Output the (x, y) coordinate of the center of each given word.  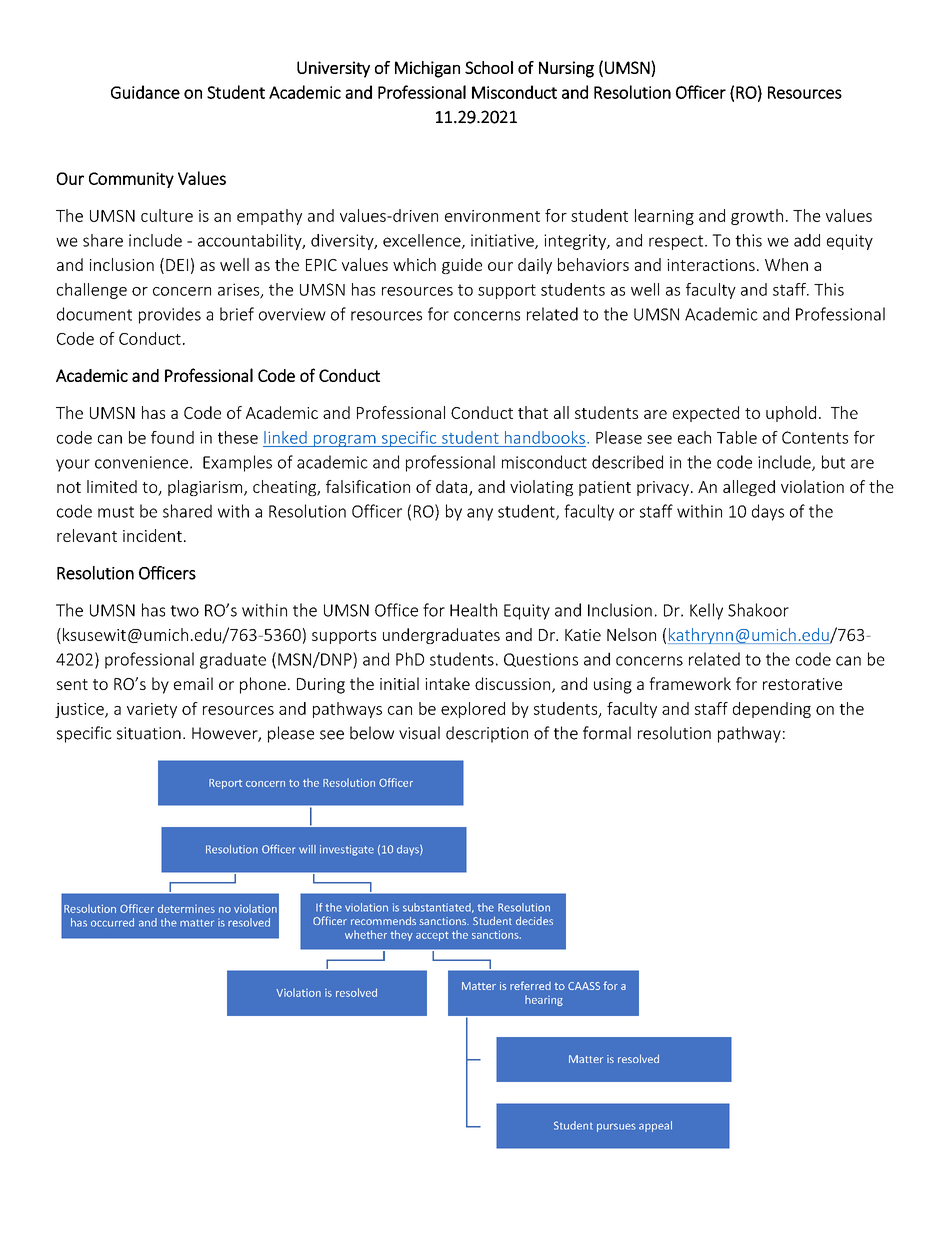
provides (170, 315)
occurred (112, 922)
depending (772, 710)
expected (706, 414)
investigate (347, 850)
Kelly (706, 611)
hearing (544, 1000)
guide (462, 266)
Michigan (427, 69)
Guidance (145, 92)
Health (473, 610)
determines (186, 908)
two (184, 611)
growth (757, 217)
